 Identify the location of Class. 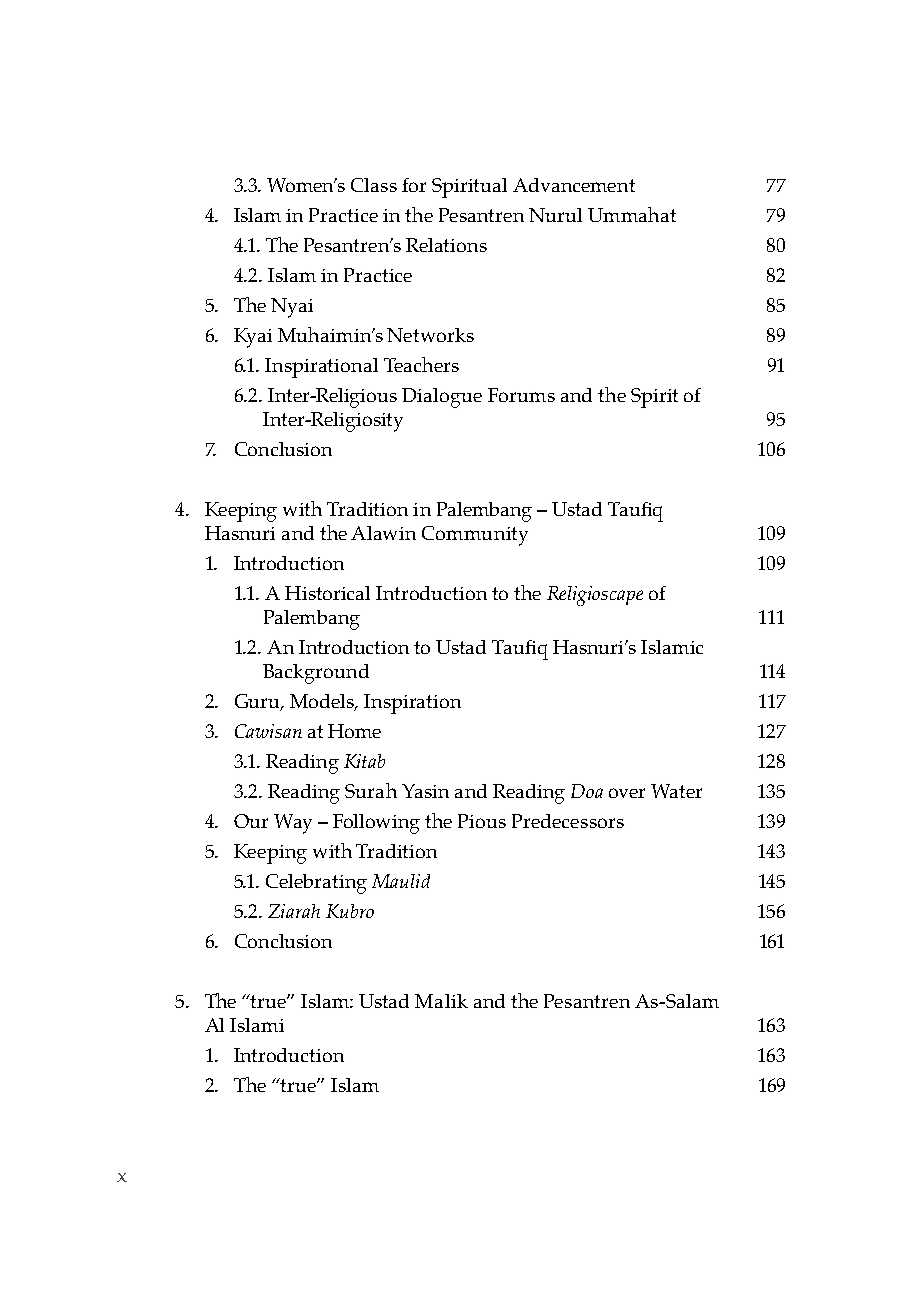
(374, 185).
